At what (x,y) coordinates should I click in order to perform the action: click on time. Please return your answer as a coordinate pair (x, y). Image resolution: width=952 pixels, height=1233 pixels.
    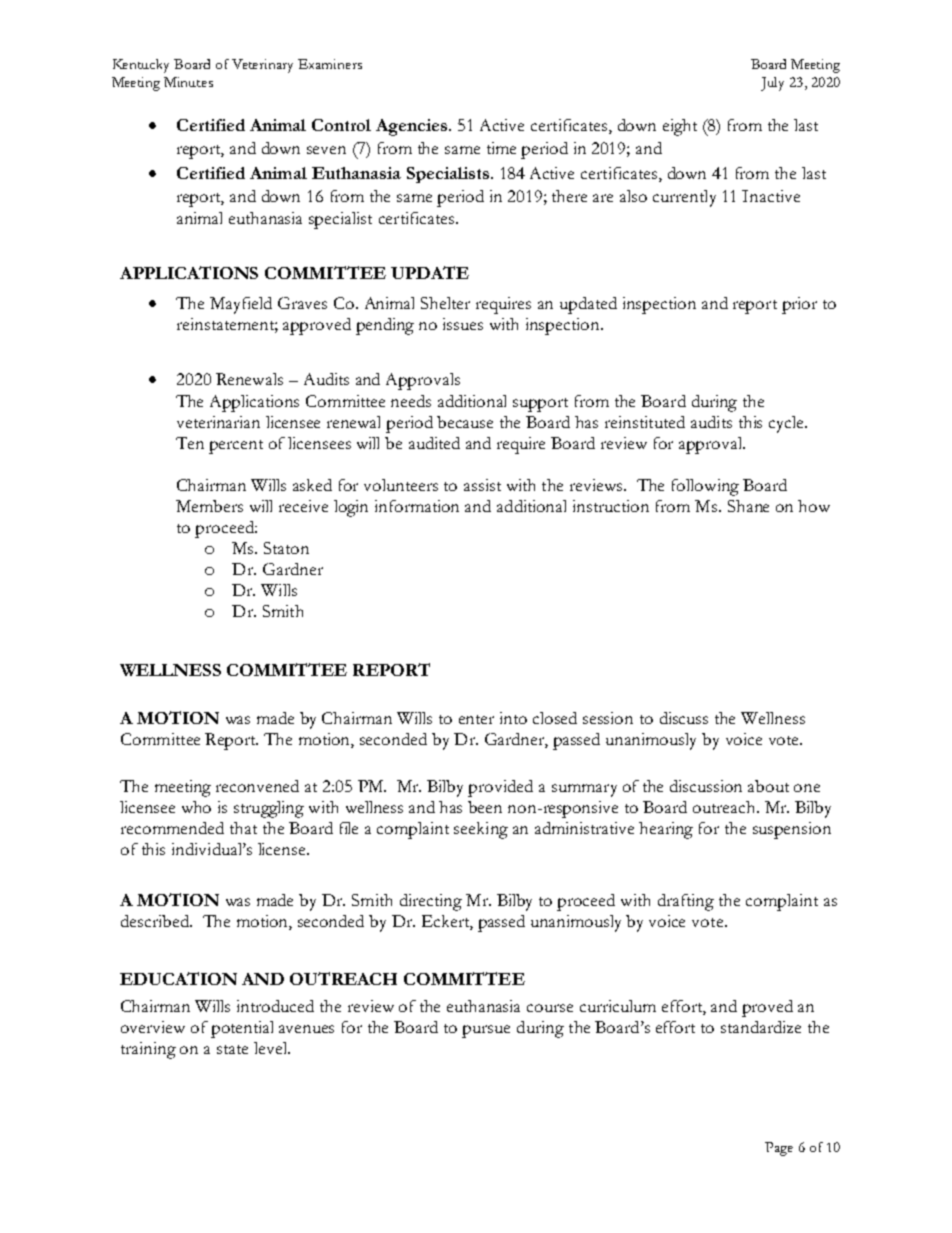
    Looking at the image, I should click on (501, 148).
